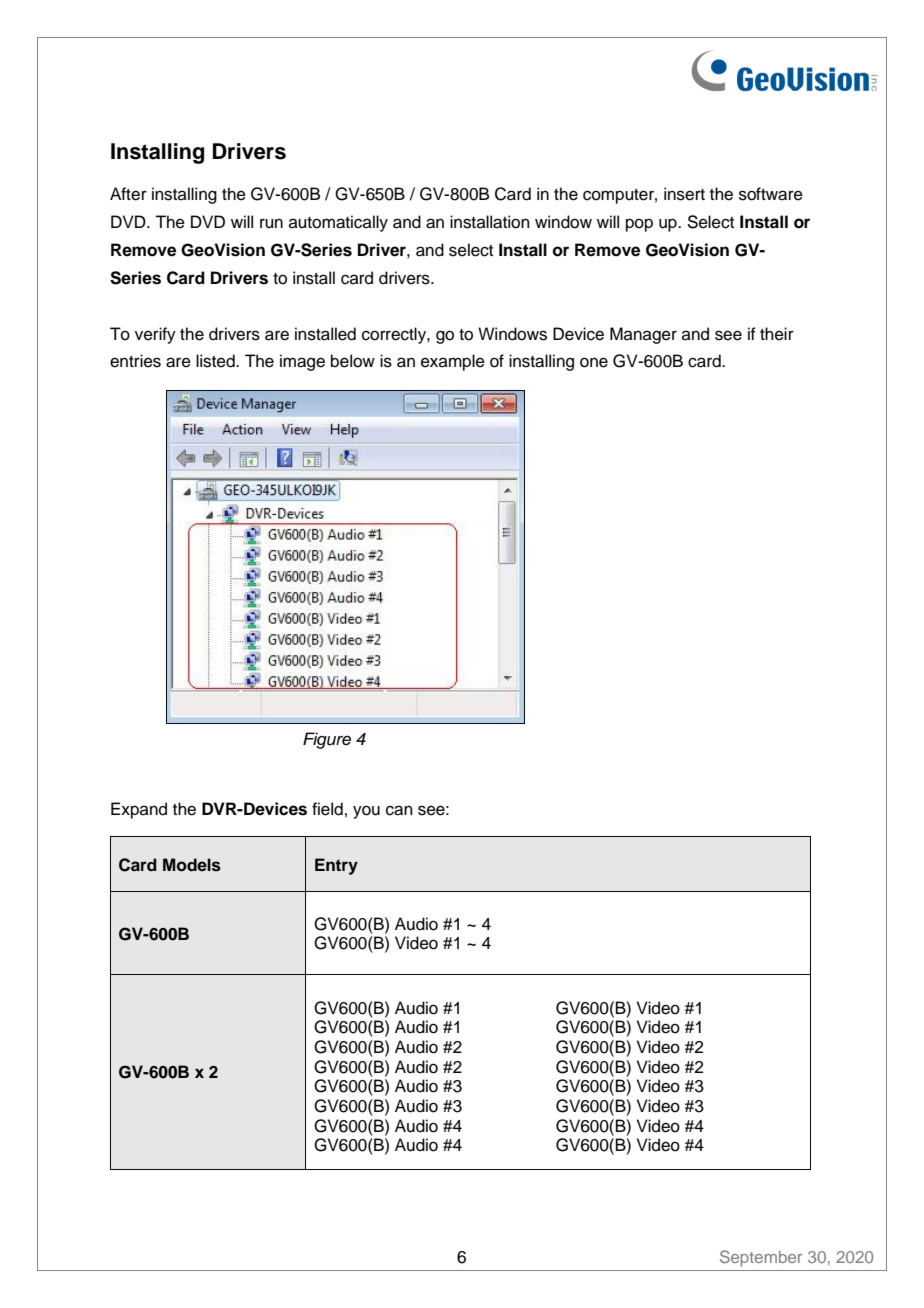  What do you see at coordinates (399, 810) in the screenshot?
I see `can` at bounding box center [399, 810].
